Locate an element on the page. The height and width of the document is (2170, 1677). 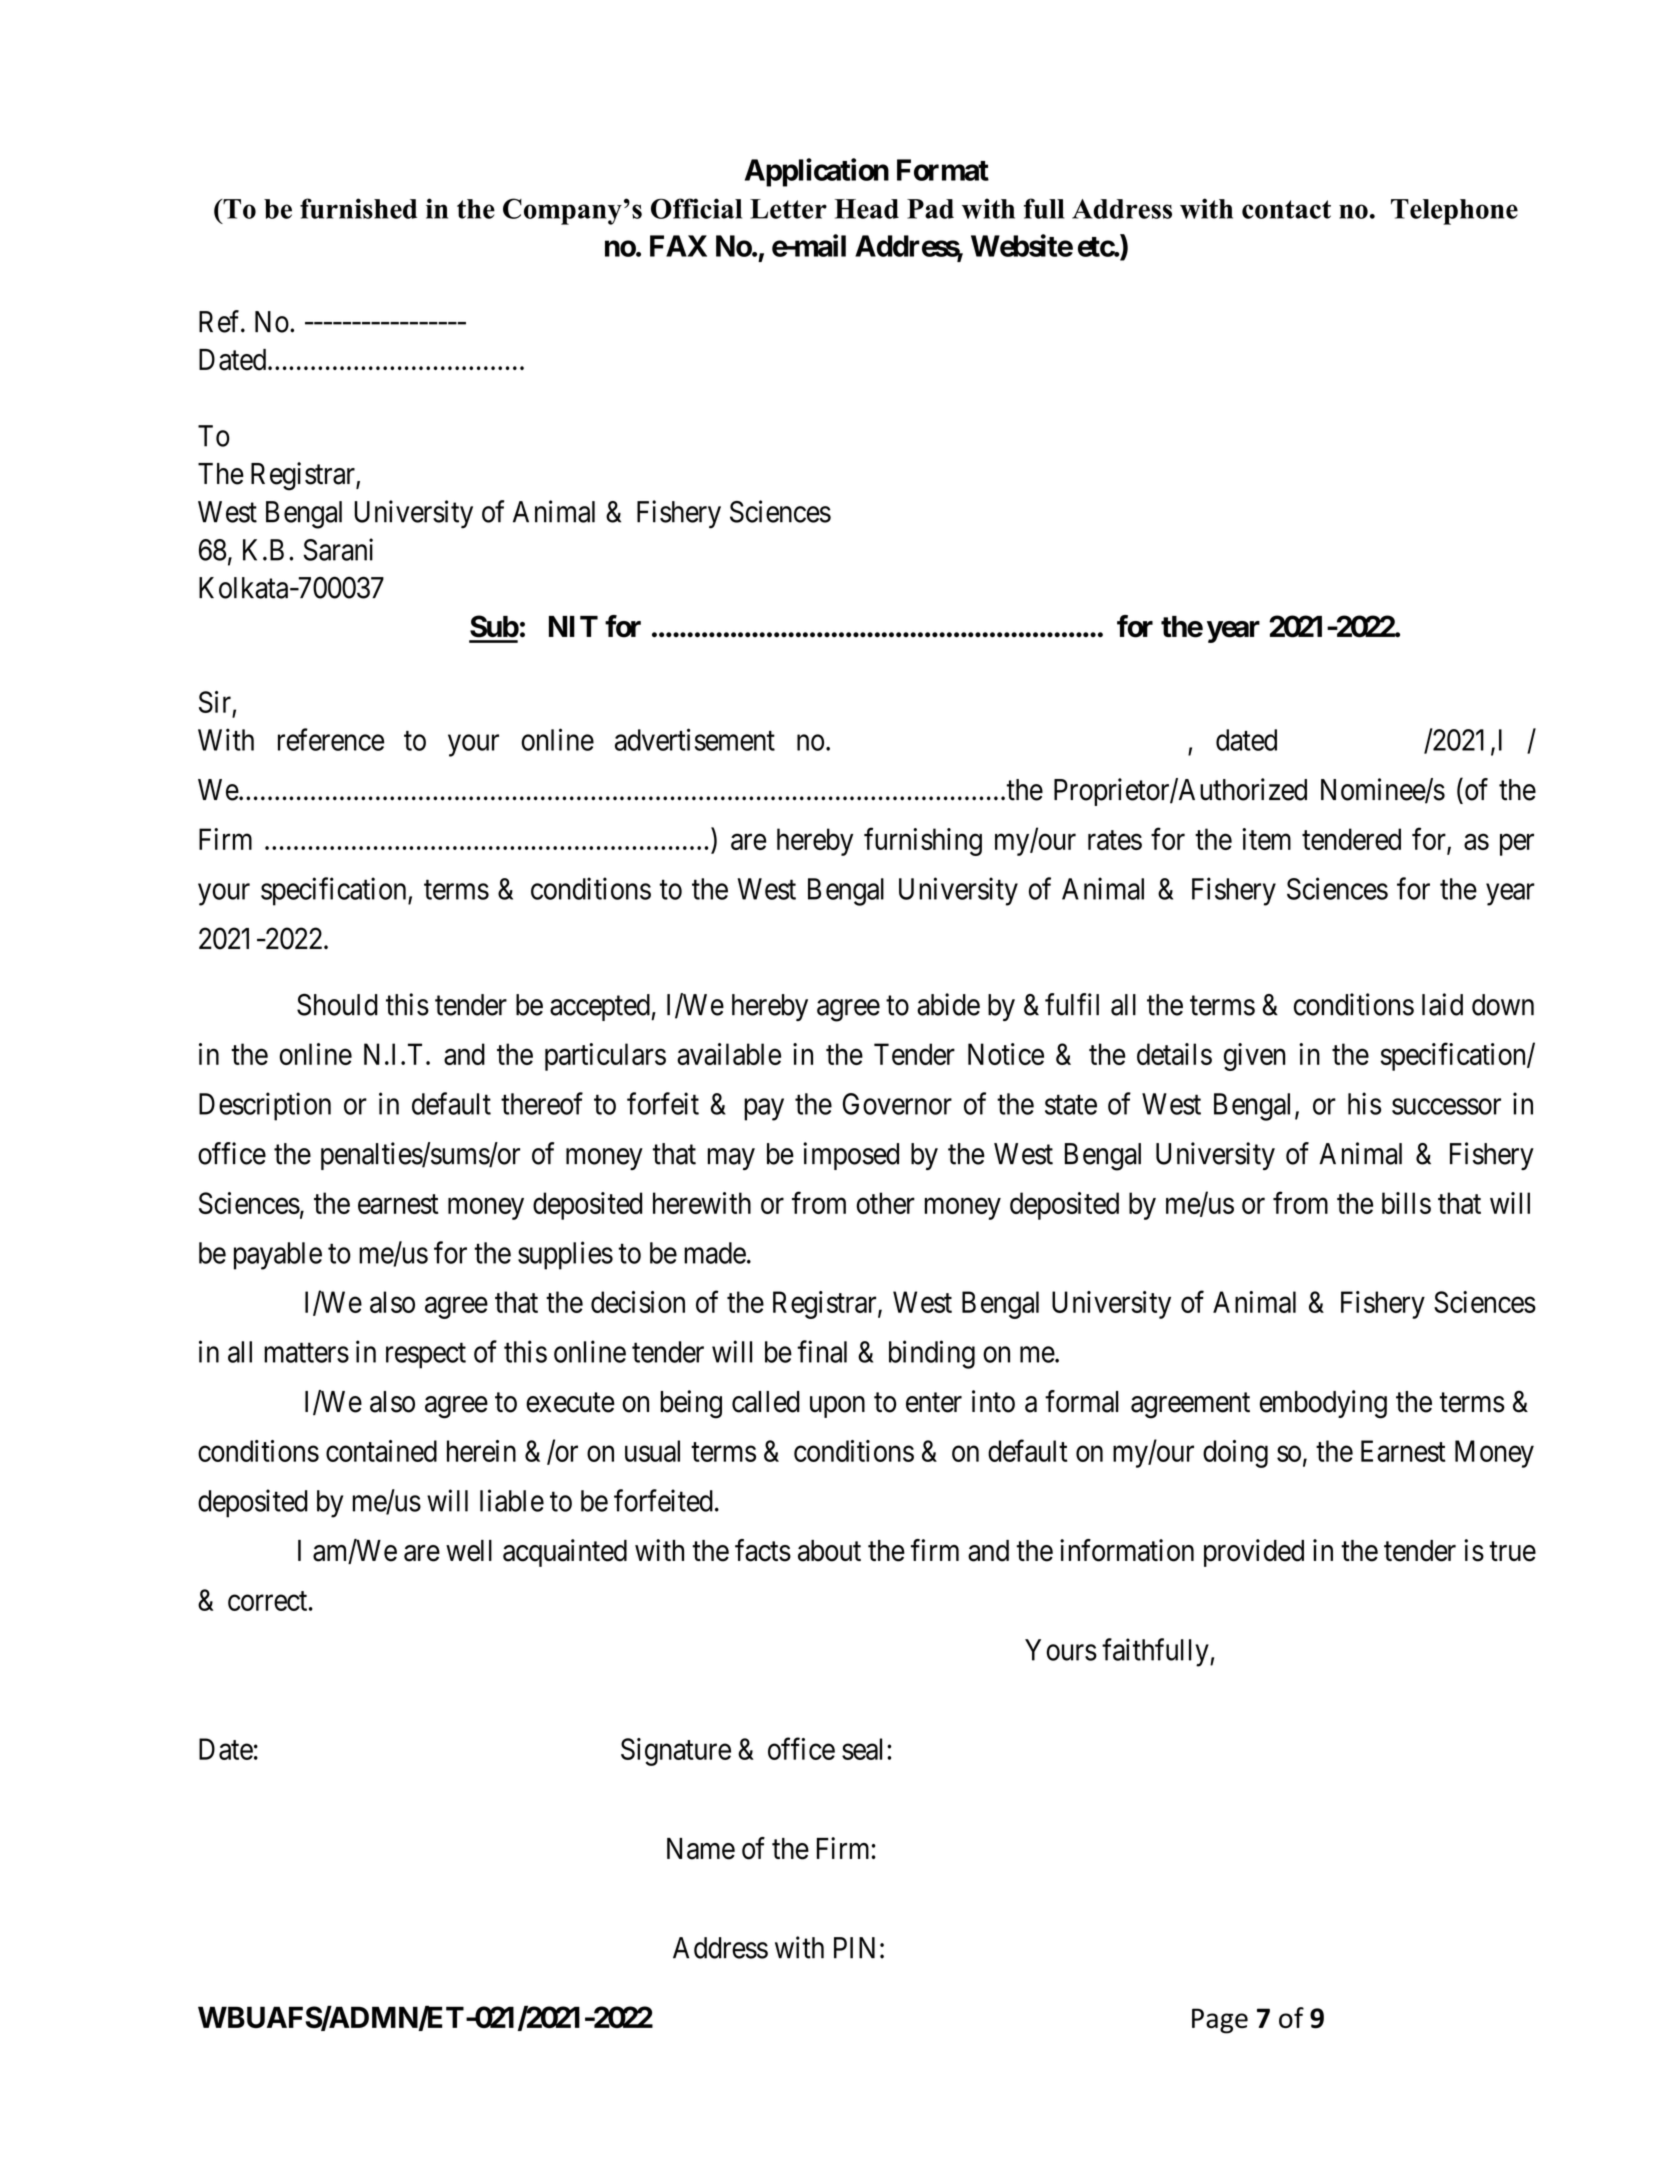
Name is located at coordinates (701, 1849).
